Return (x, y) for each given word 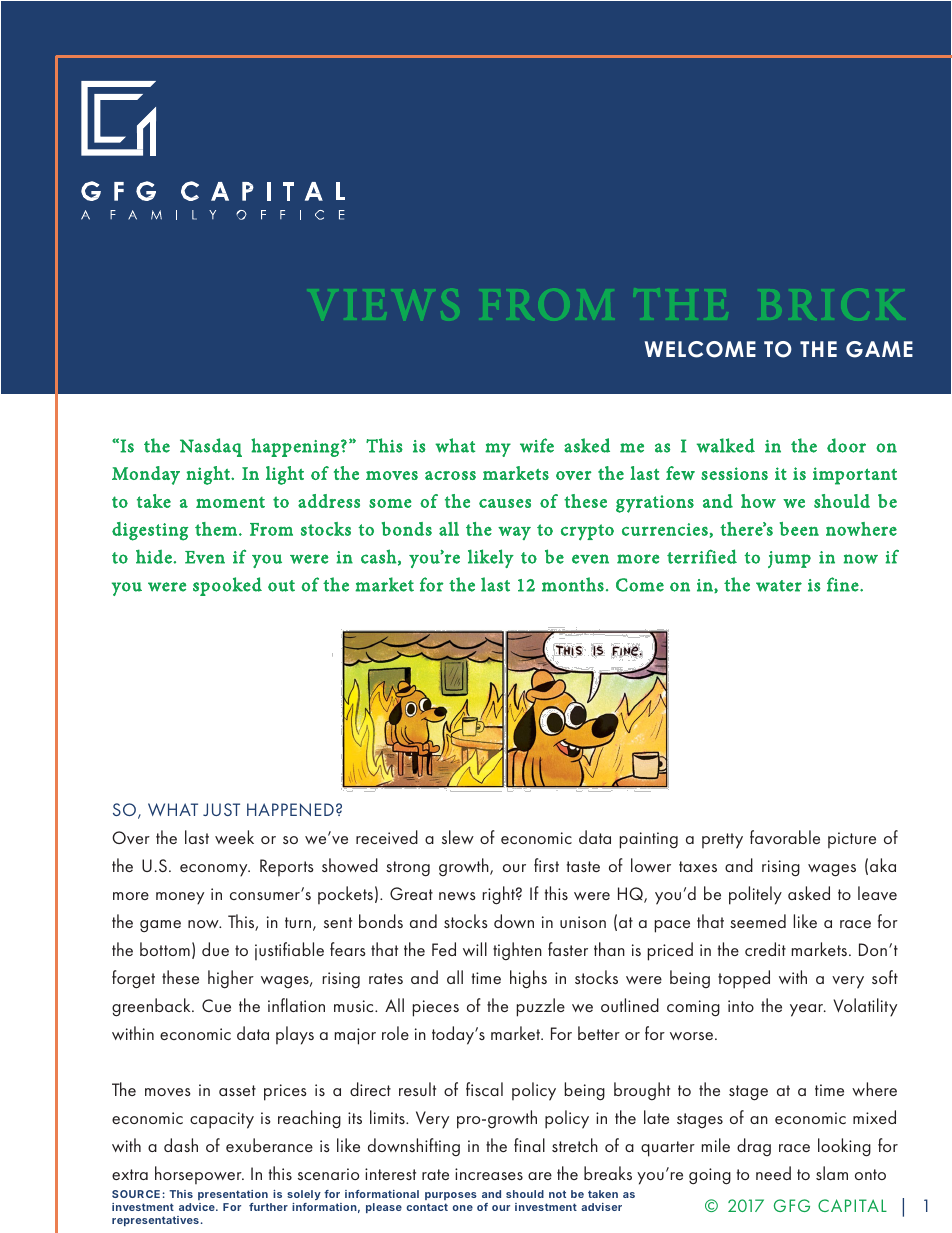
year (808, 1010)
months (573, 584)
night (209, 475)
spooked (227, 586)
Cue (216, 1005)
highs (528, 979)
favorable (785, 837)
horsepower (199, 1175)
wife (537, 445)
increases (489, 1174)
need (773, 1173)
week (234, 837)
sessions (734, 473)
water (779, 586)
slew (458, 837)
